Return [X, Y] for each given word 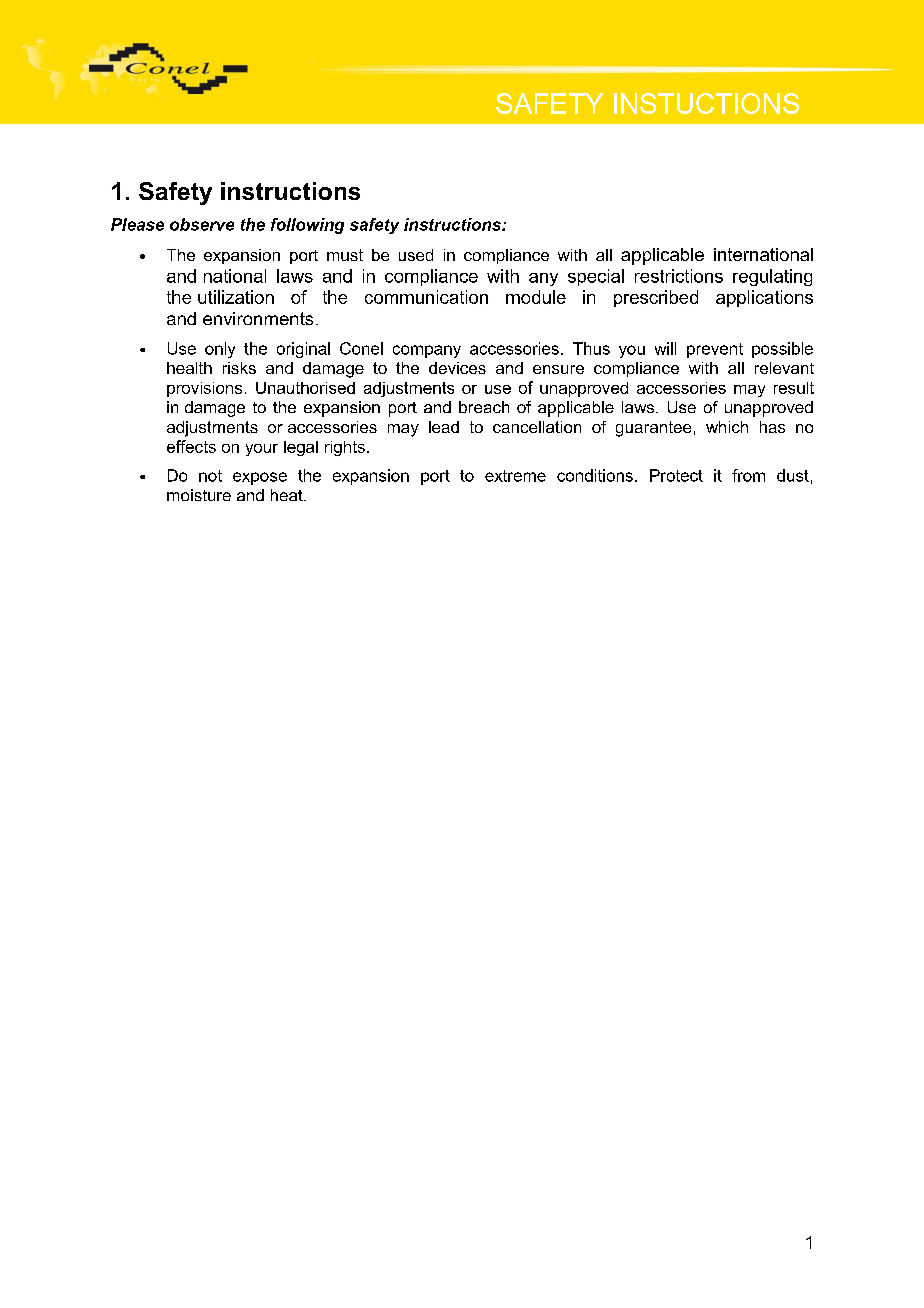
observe [202, 224]
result [794, 388]
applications [764, 298]
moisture [199, 495]
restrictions [679, 276]
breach [484, 407]
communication [426, 297]
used [416, 255]
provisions [204, 389]
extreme [515, 476]
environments [258, 318]
